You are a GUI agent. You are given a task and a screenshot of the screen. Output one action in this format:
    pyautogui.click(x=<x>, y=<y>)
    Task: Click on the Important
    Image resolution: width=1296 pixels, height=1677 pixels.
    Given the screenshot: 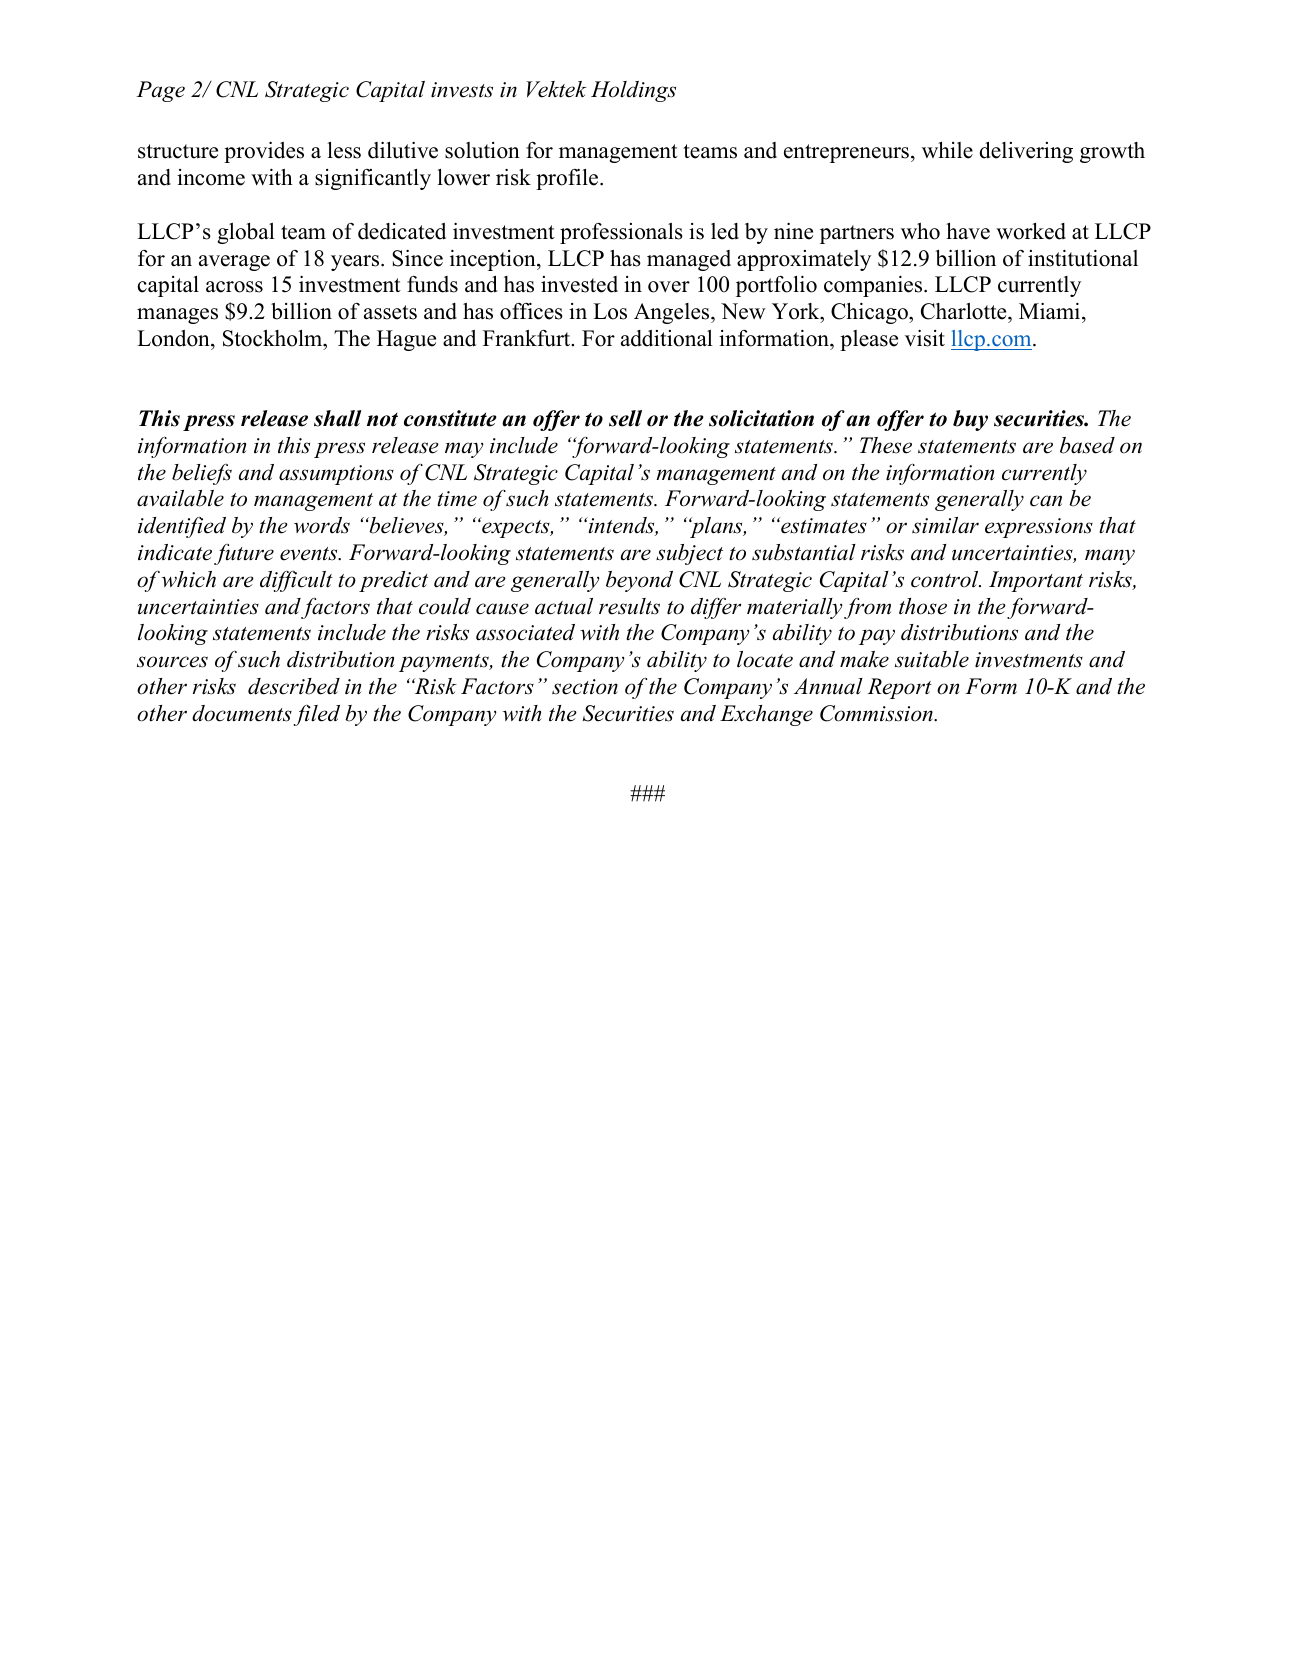 What is the action you would take?
    pyautogui.click(x=1036, y=581)
